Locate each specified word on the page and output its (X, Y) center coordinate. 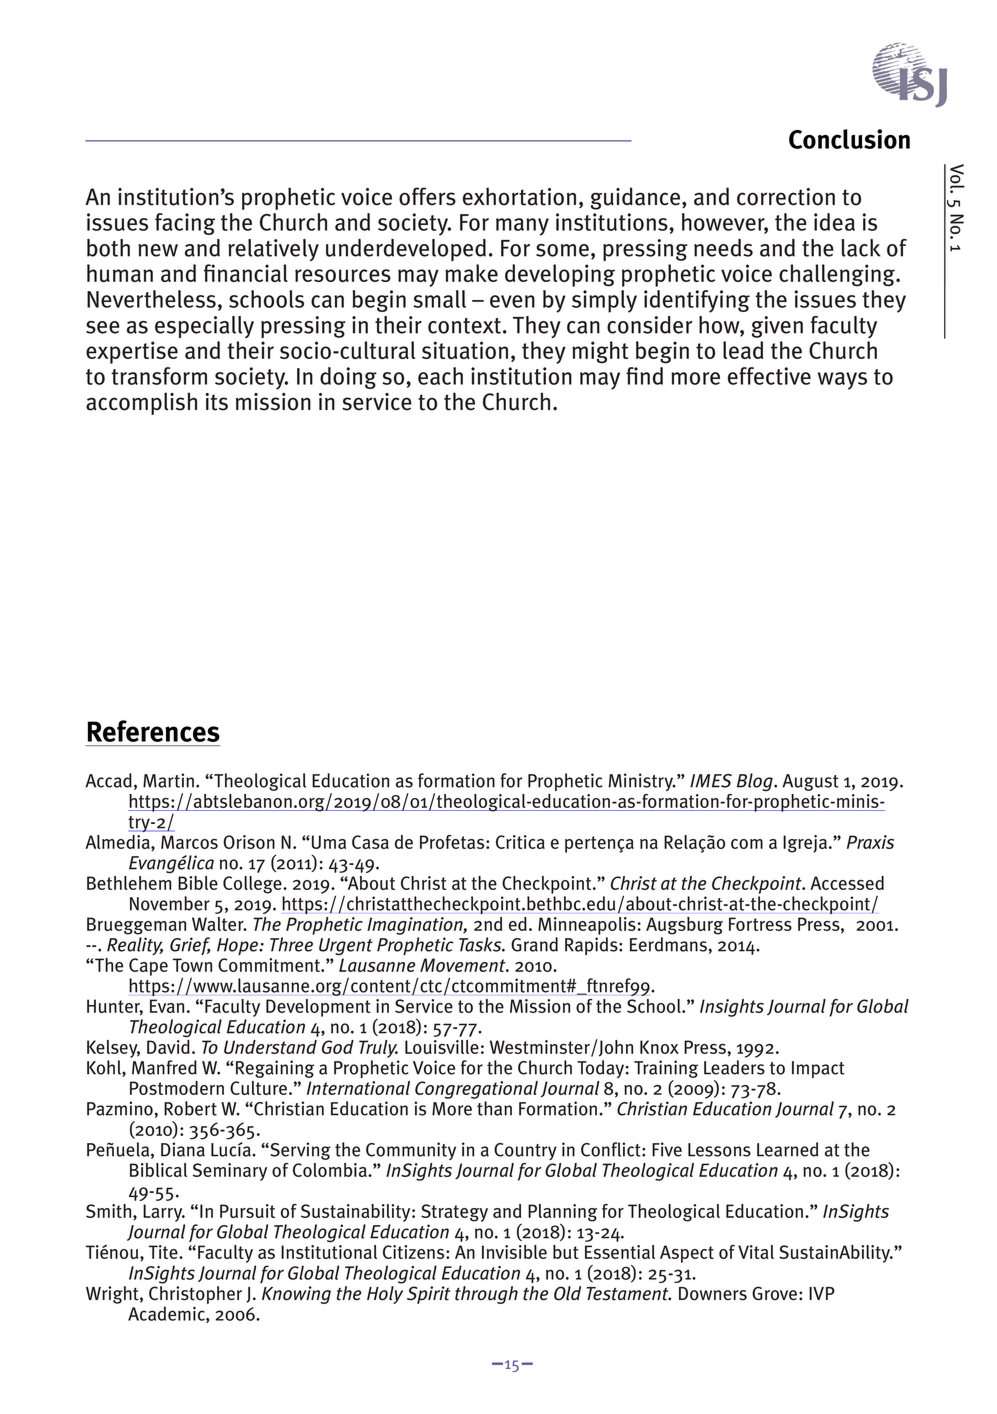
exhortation (519, 196)
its (216, 402)
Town (192, 965)
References (154, 731)
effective (769, 376)
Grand (534, 944)
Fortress (760, 924)
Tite (164, 1252)
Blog (756, 782)
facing (185, 224)
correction (786, 197)
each (440, 376)
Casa (370, 842)
